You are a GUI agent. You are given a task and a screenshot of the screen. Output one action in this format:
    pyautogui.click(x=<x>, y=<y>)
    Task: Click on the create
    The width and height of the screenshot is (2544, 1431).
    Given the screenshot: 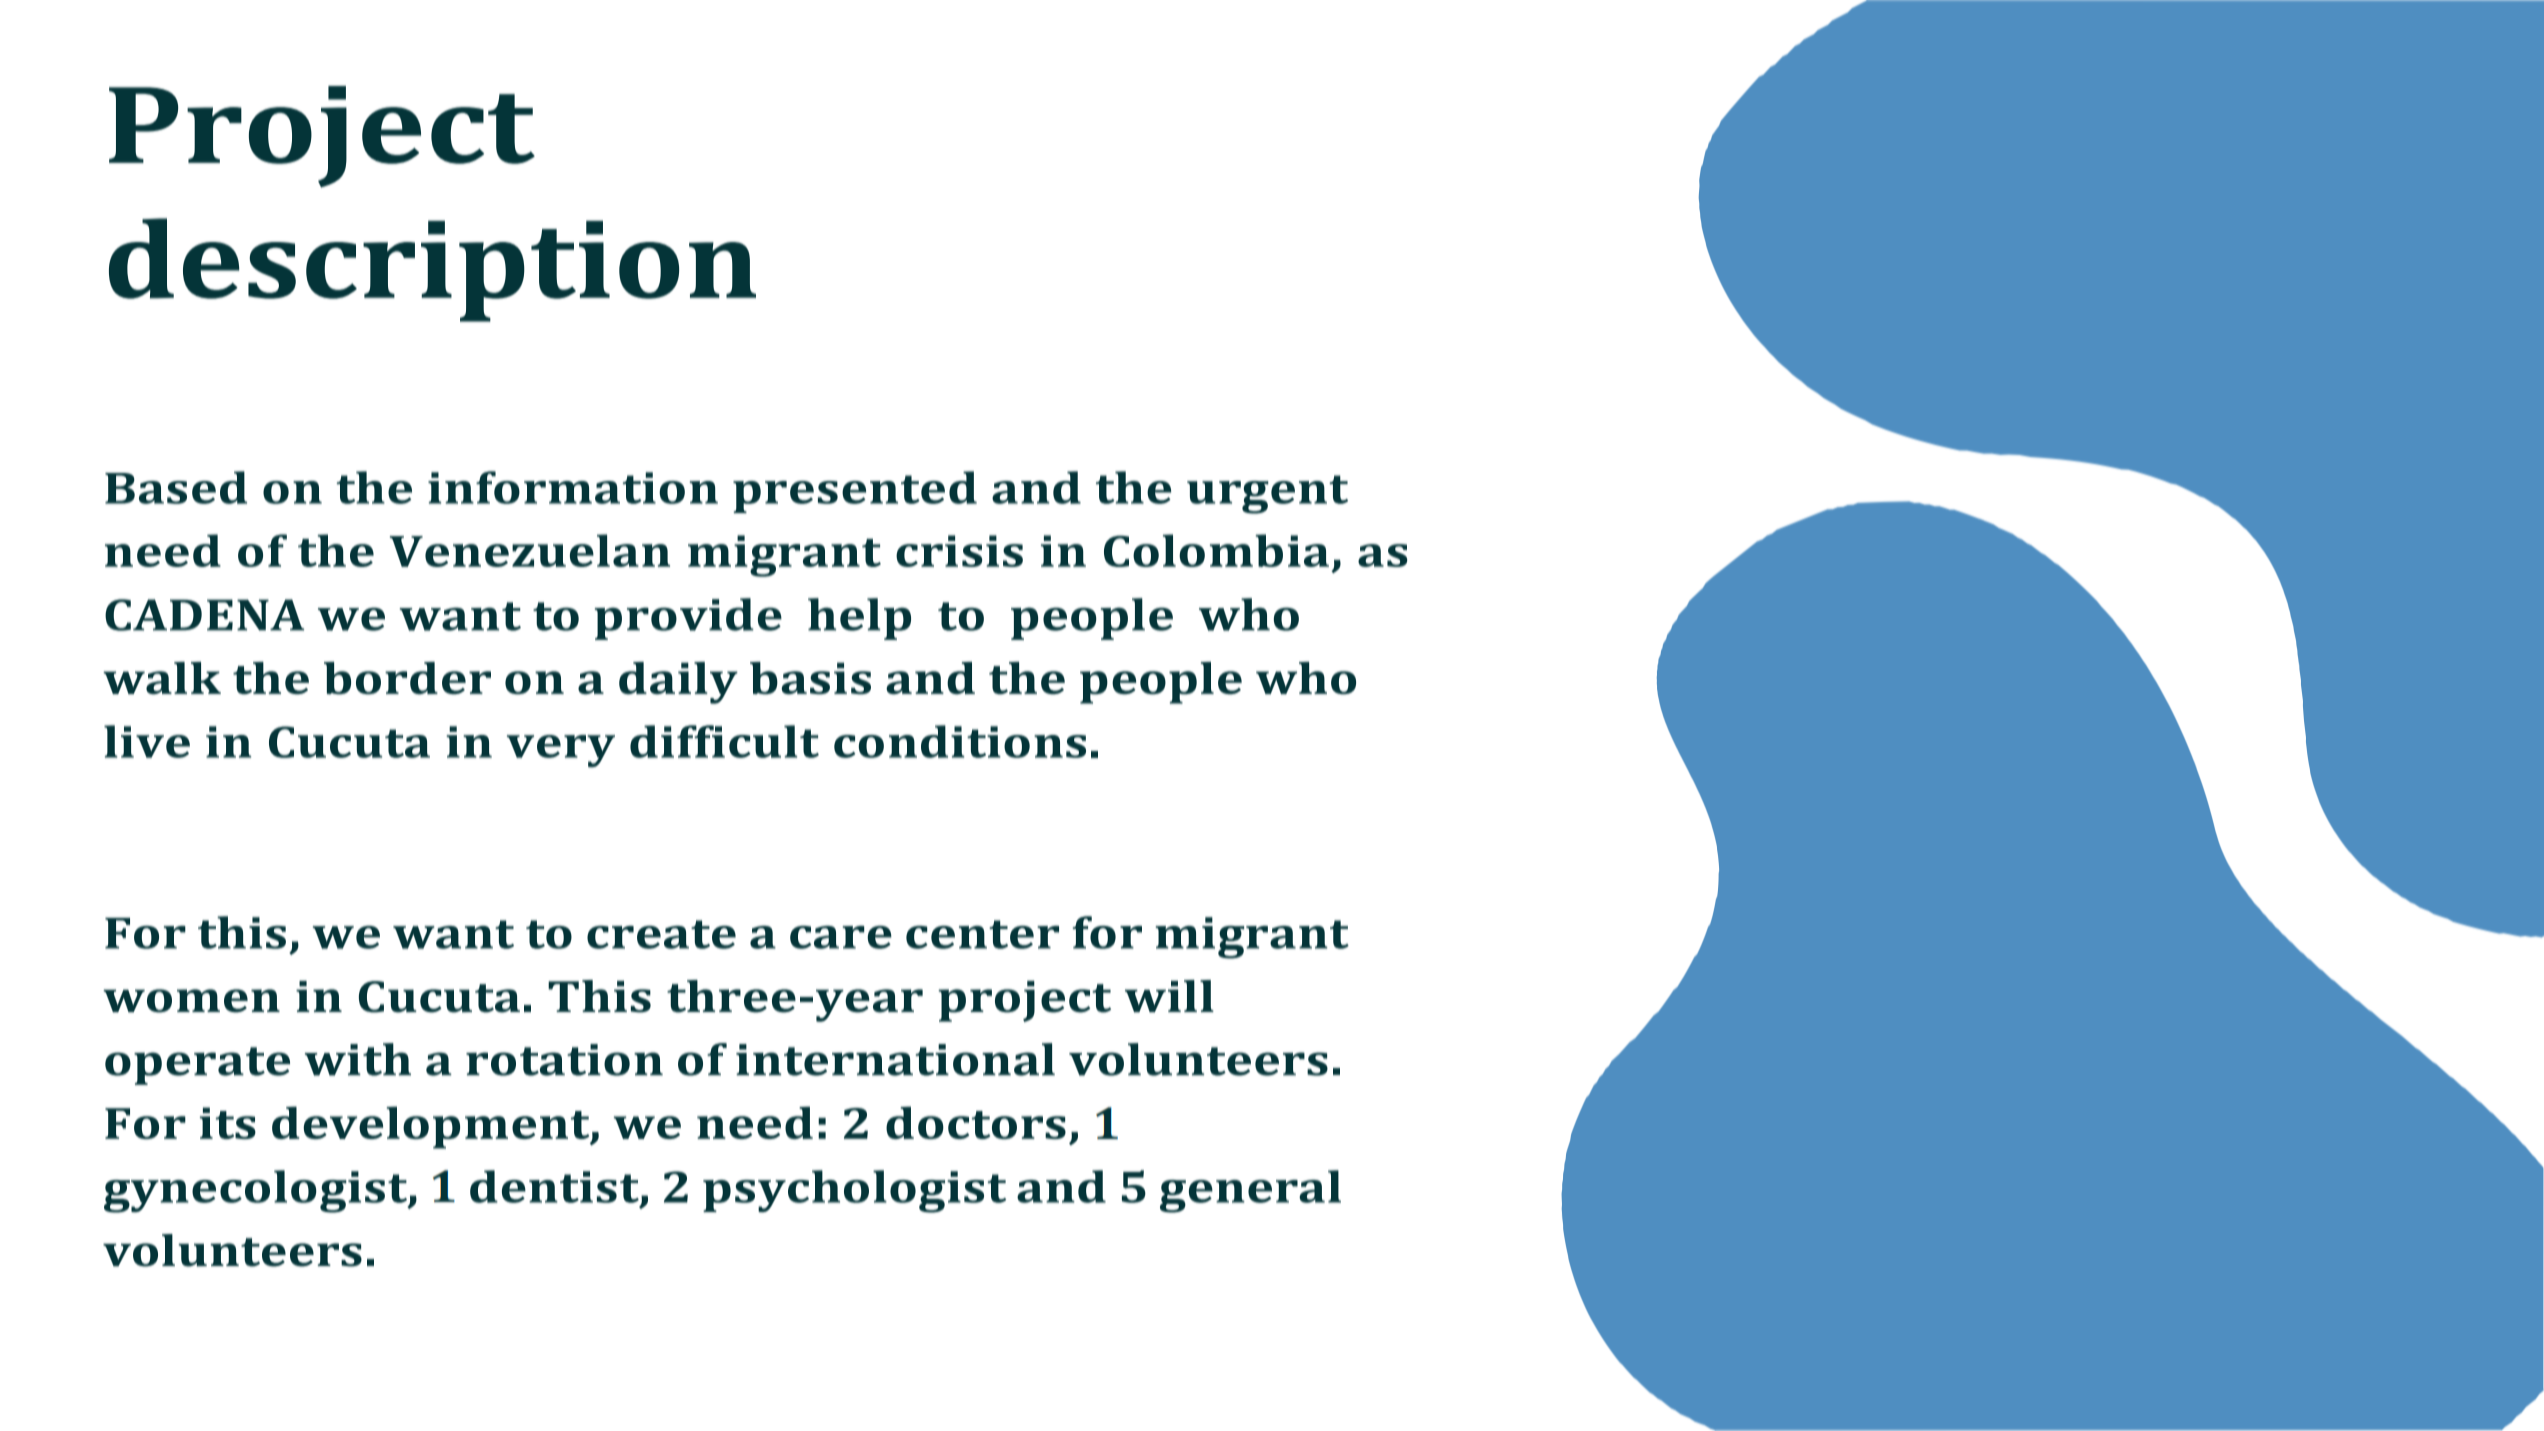 What is the action you would take?
    pyautogui.click(x=661, y=934)
